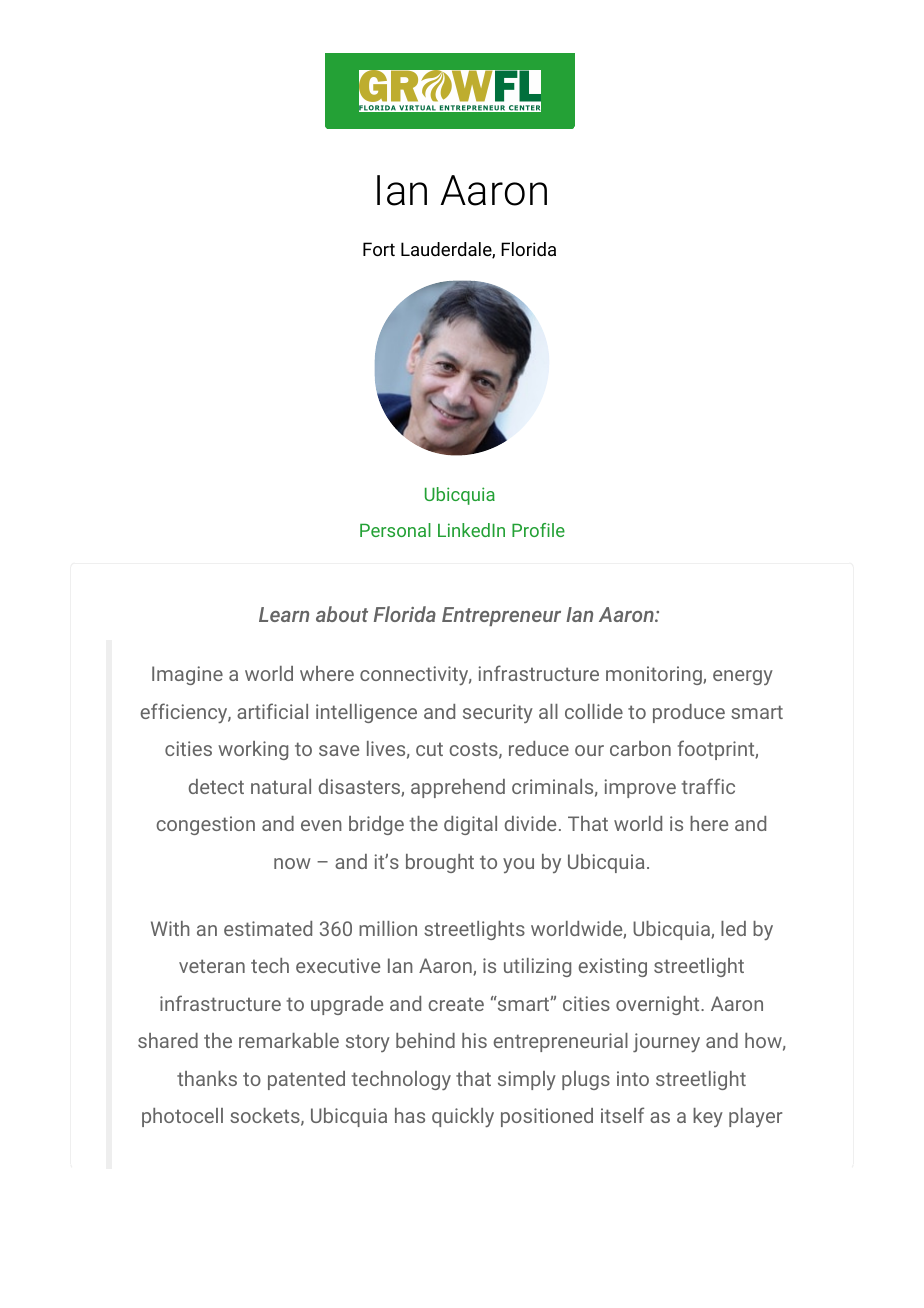  Describe the element at coordinates (538, 530) in the document. I see `Profile` at that location.
